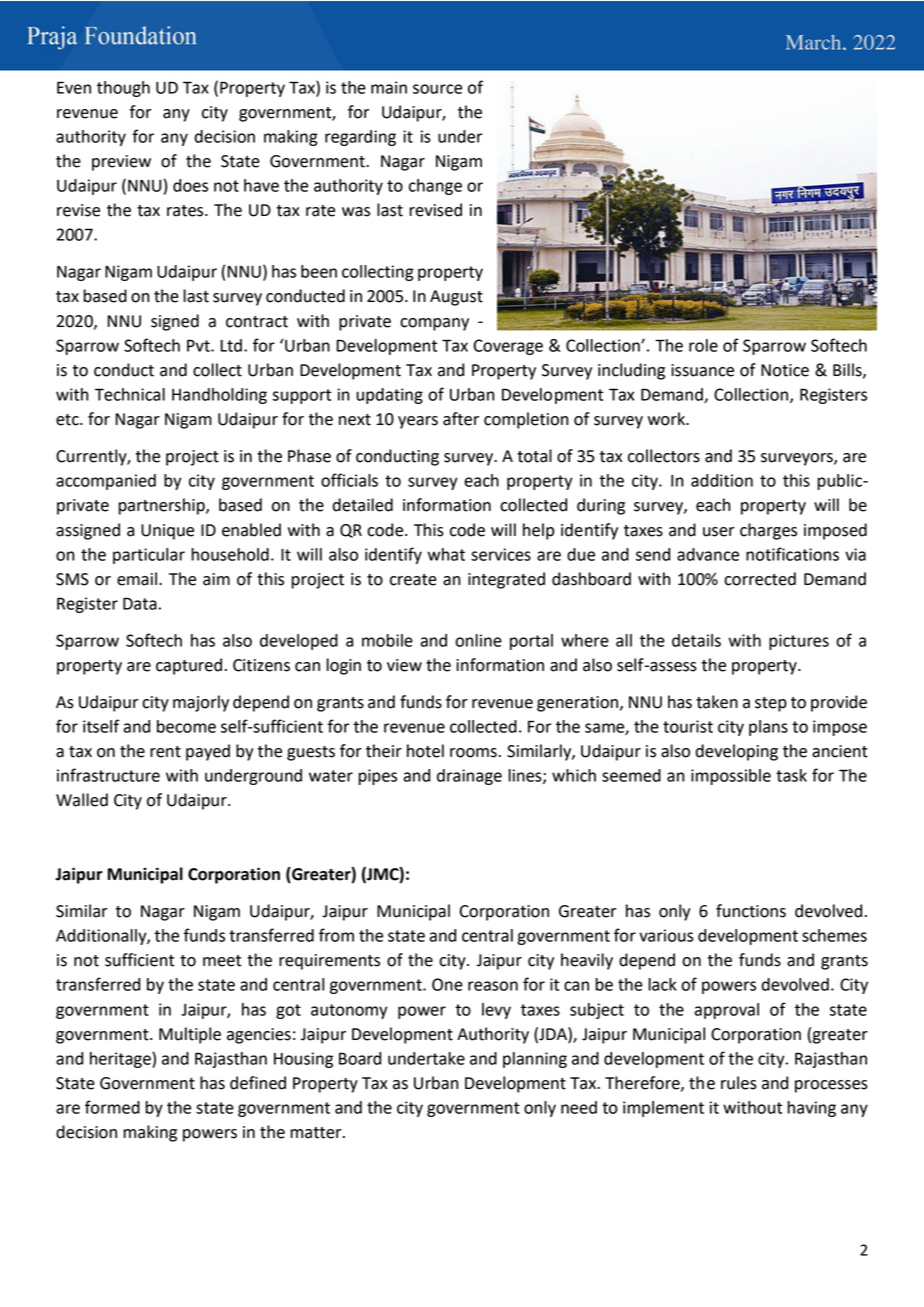 Image resolution: width=924 pixels, height=1307 pixels. What do you see at coordinates (535, 1060) in the image?
I see `planning` at bounding box center [535, 1060].
